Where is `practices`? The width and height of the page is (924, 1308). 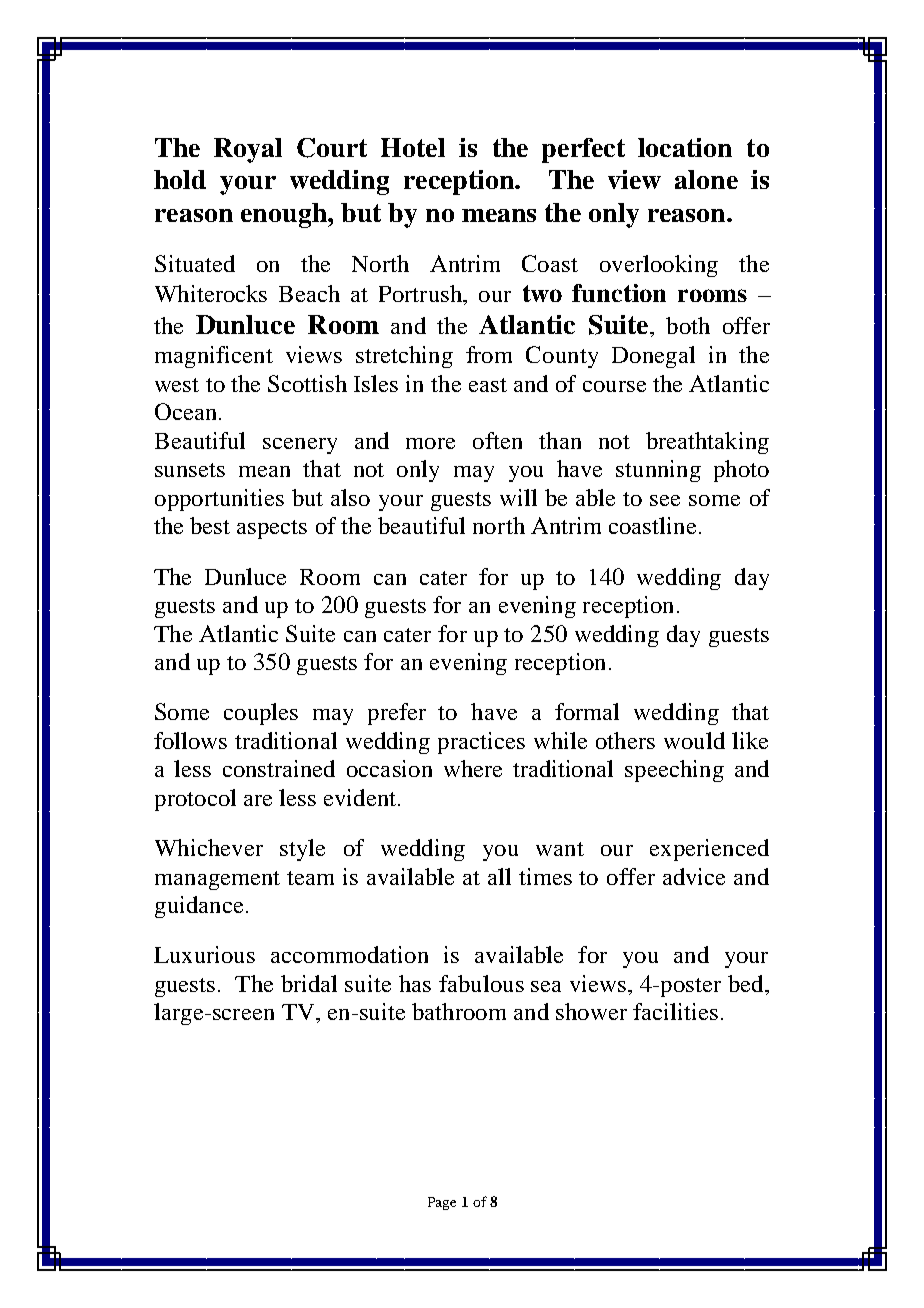 practices is located at coordinates (481, 743).
